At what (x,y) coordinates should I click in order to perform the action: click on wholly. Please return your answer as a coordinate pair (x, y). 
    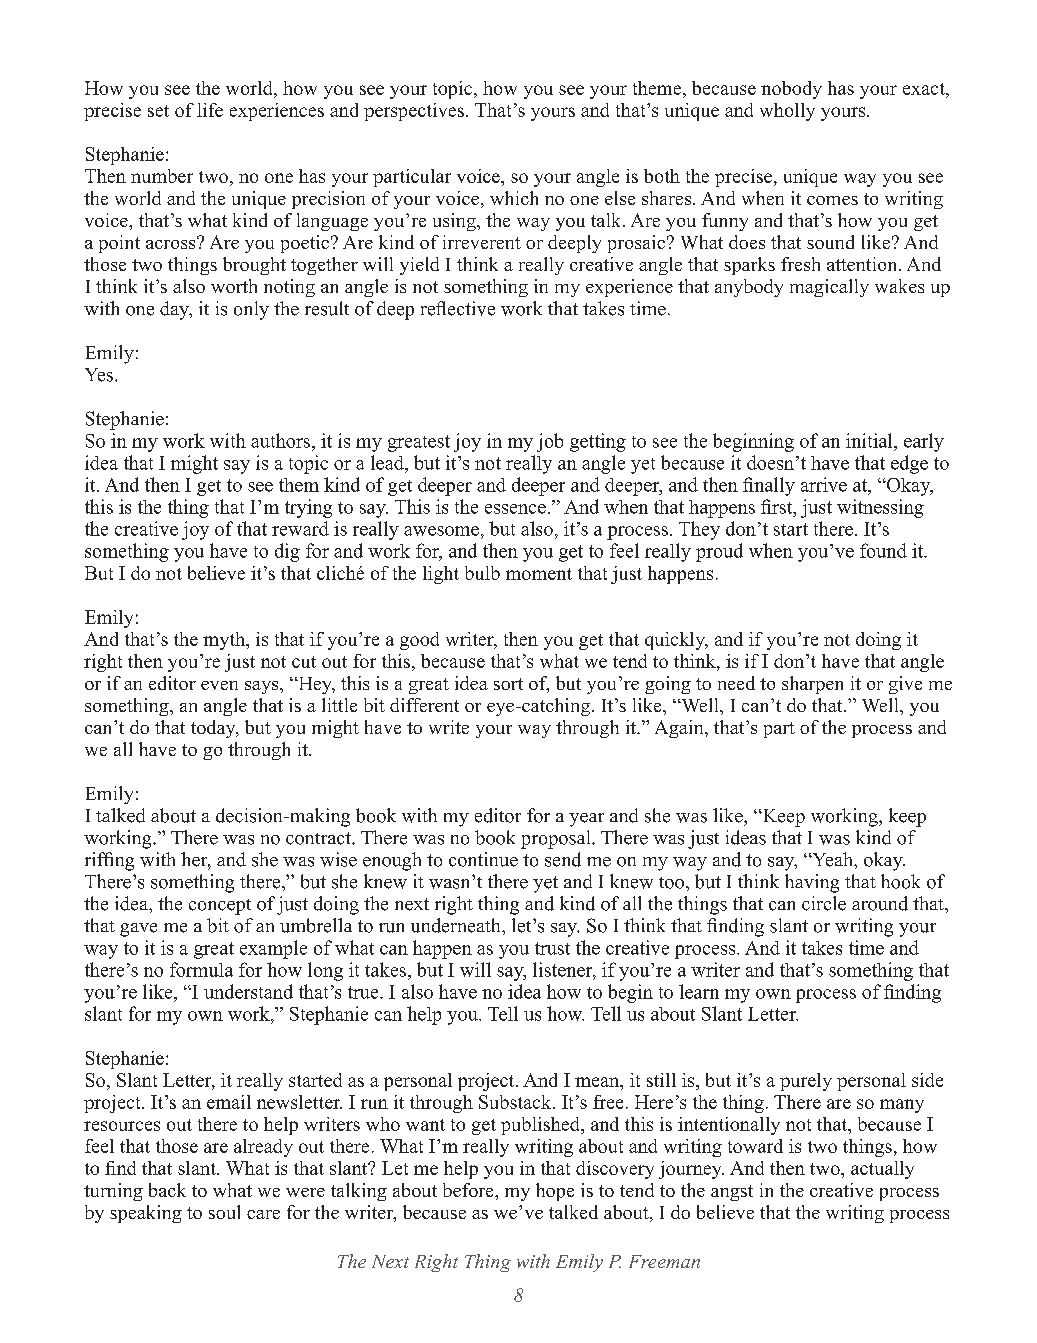
    Looking at the image, I should click on (787, 112).
